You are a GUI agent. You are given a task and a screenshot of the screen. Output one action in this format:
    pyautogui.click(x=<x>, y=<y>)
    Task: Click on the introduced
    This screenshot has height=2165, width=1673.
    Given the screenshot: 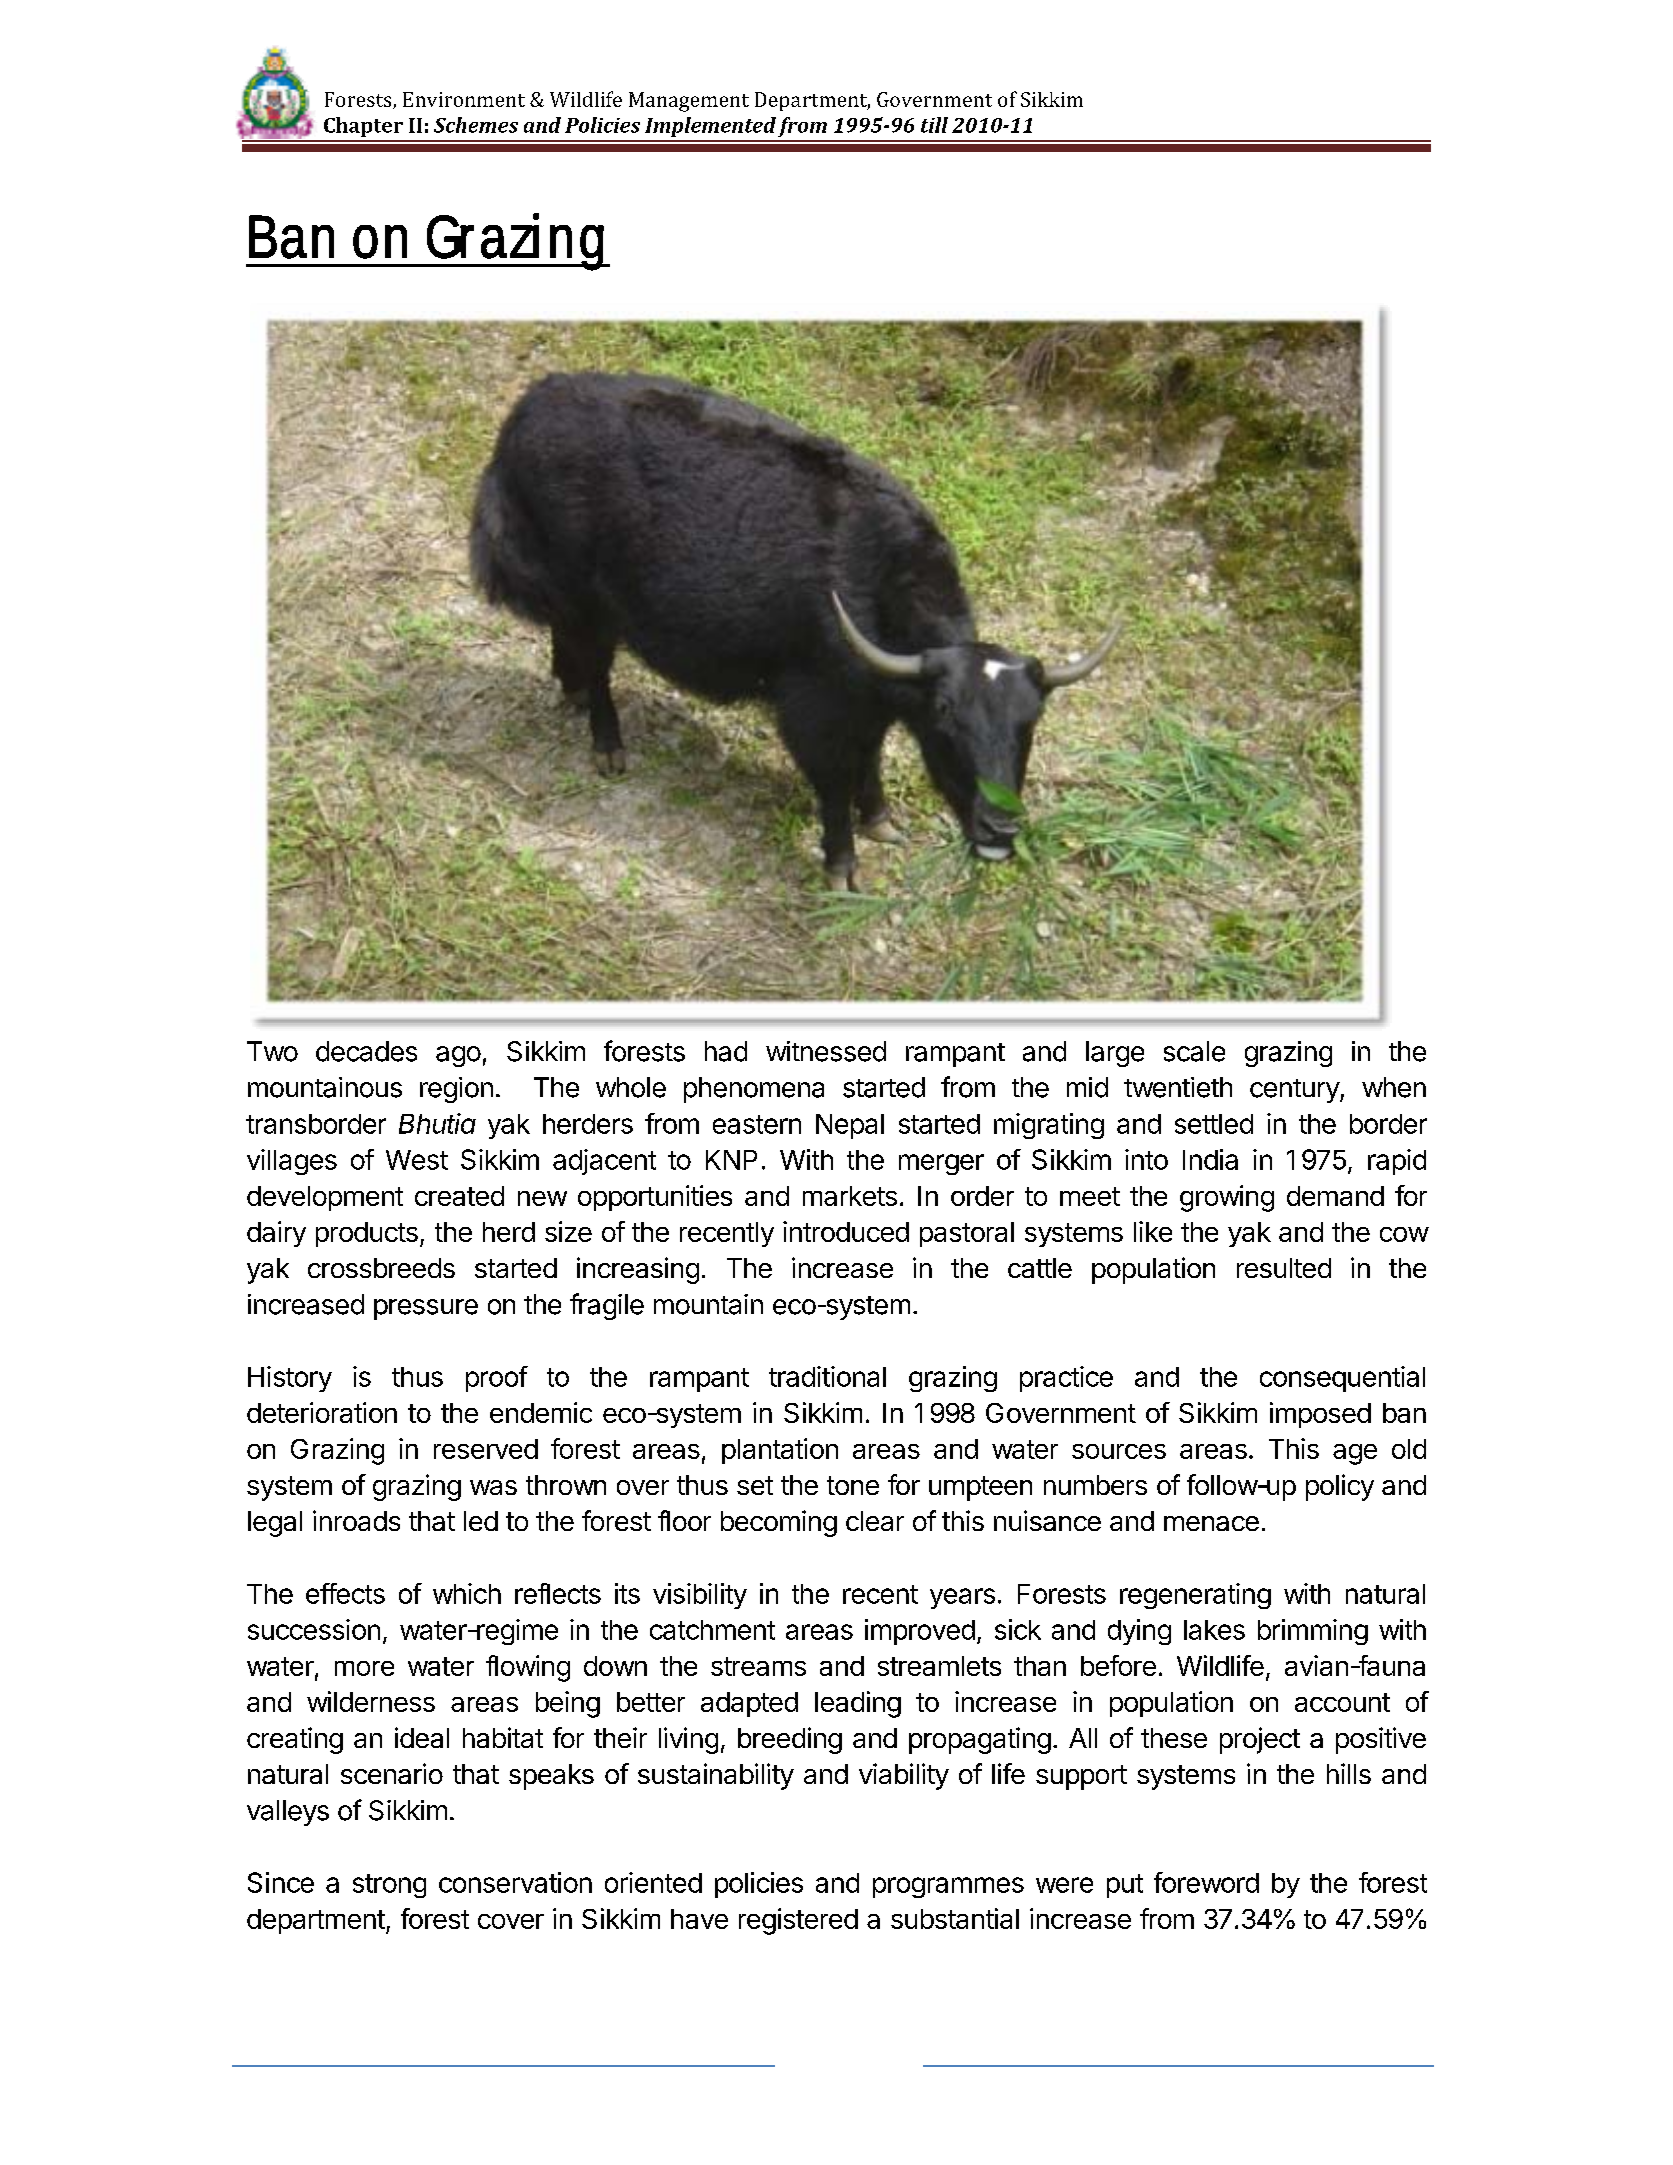 What is the action you would take?
    pyautogui.click(x=846, y=1231)
